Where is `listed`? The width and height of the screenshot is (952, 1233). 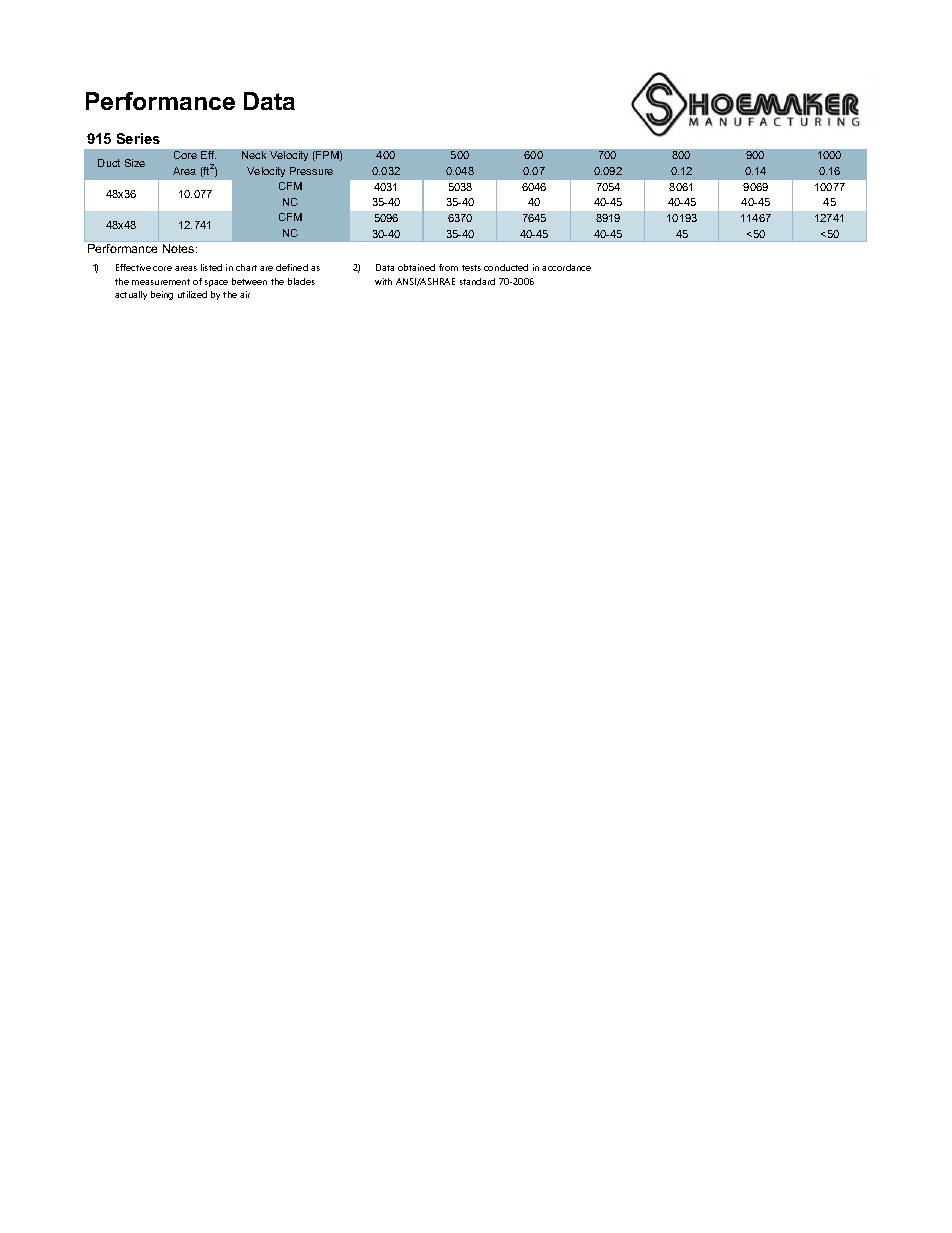 listed is located at coordinates (211, 267).
